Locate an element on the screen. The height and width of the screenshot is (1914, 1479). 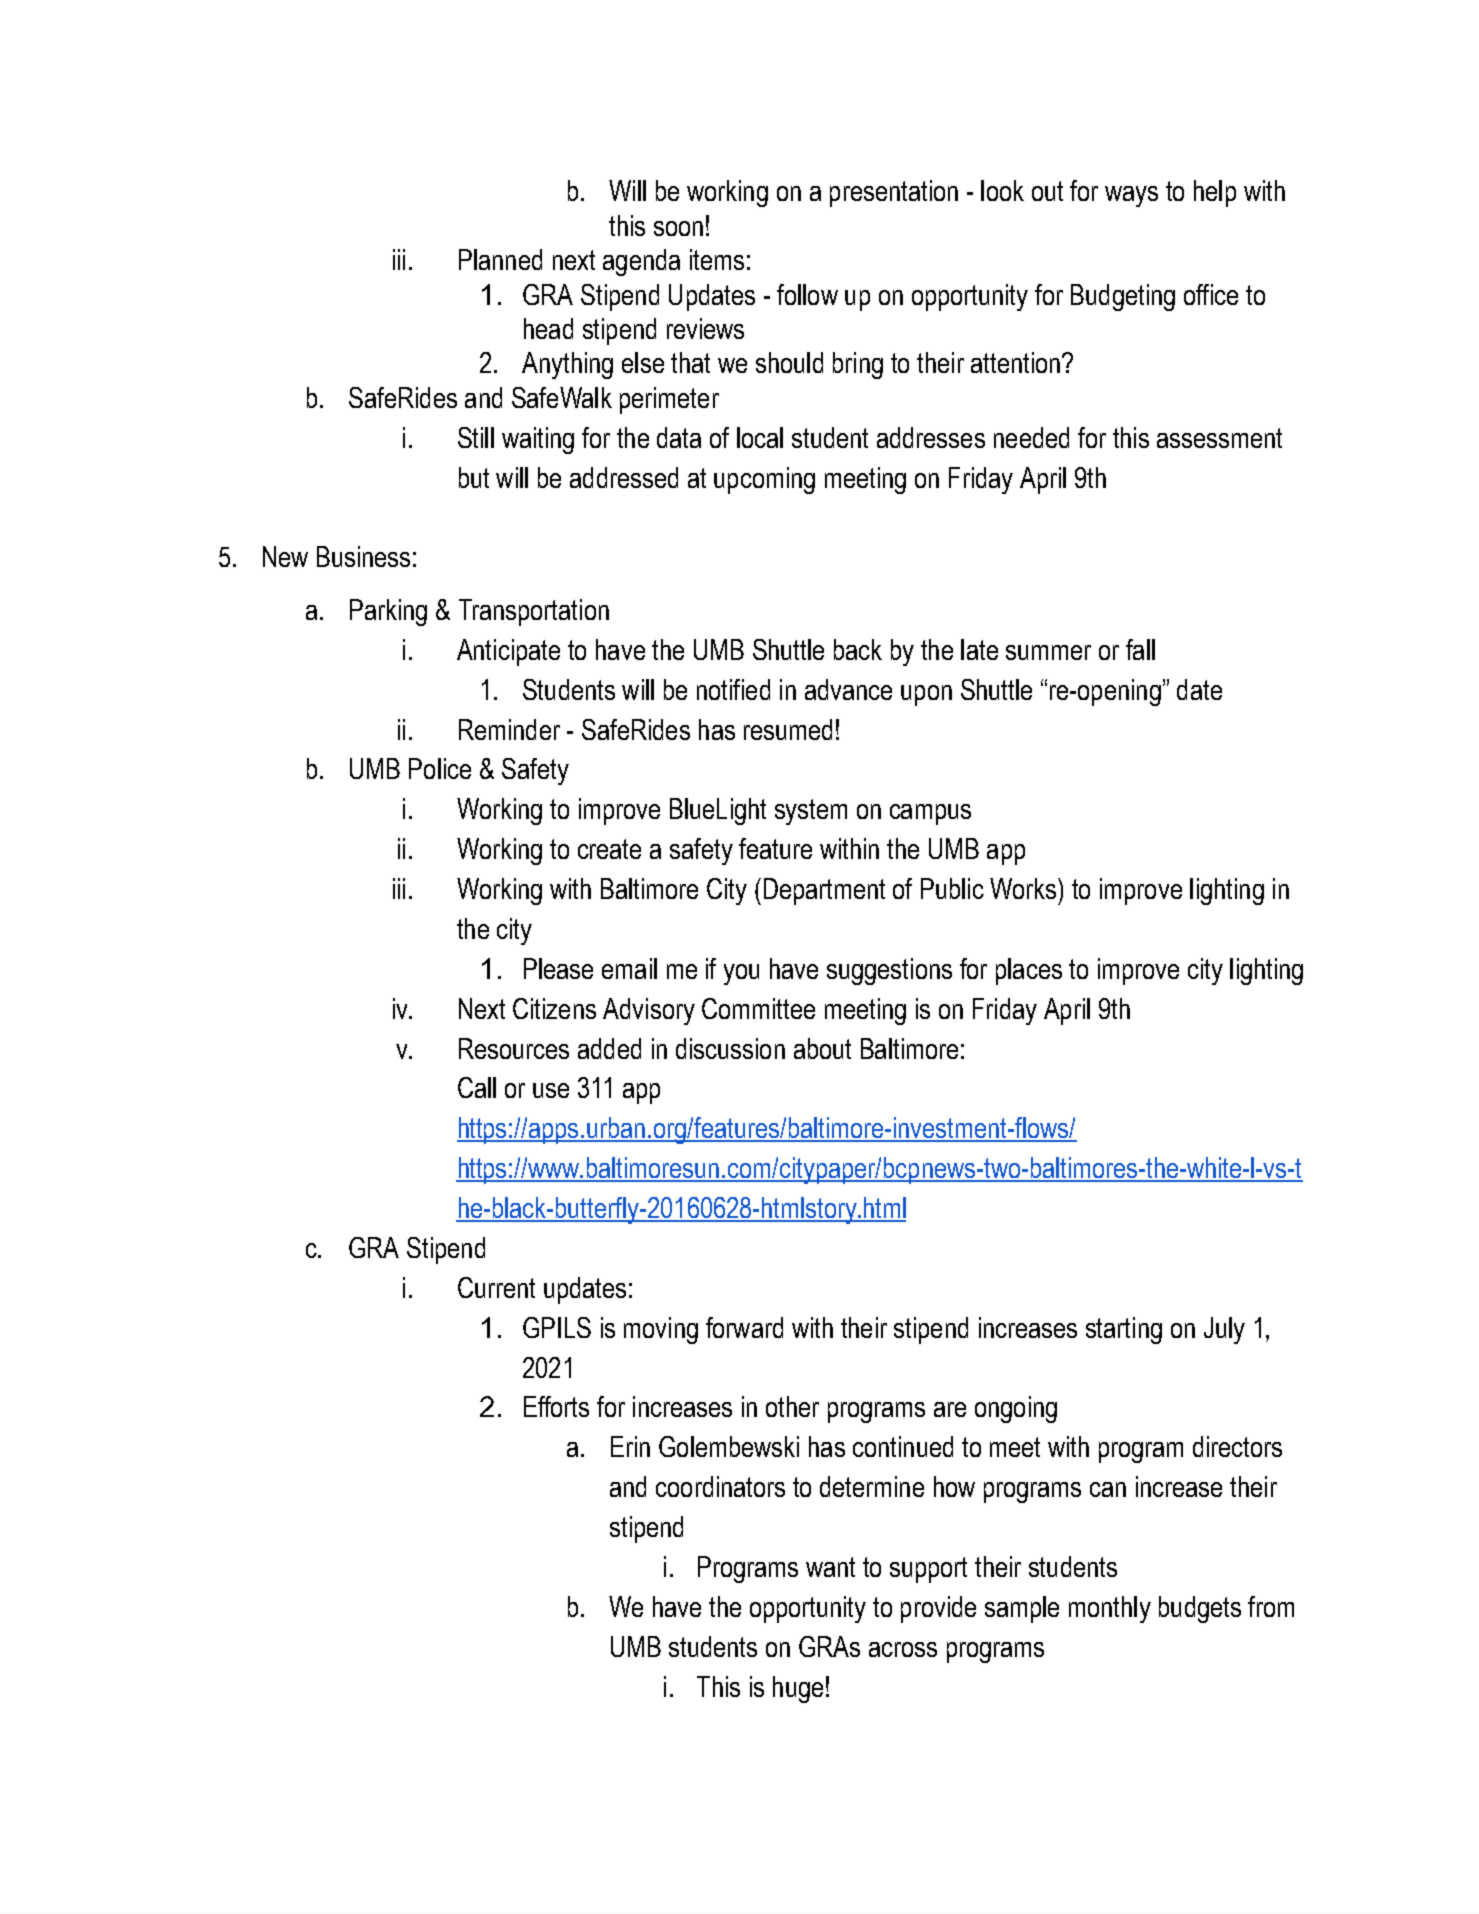
Police is located at coordinates (440, 768).
